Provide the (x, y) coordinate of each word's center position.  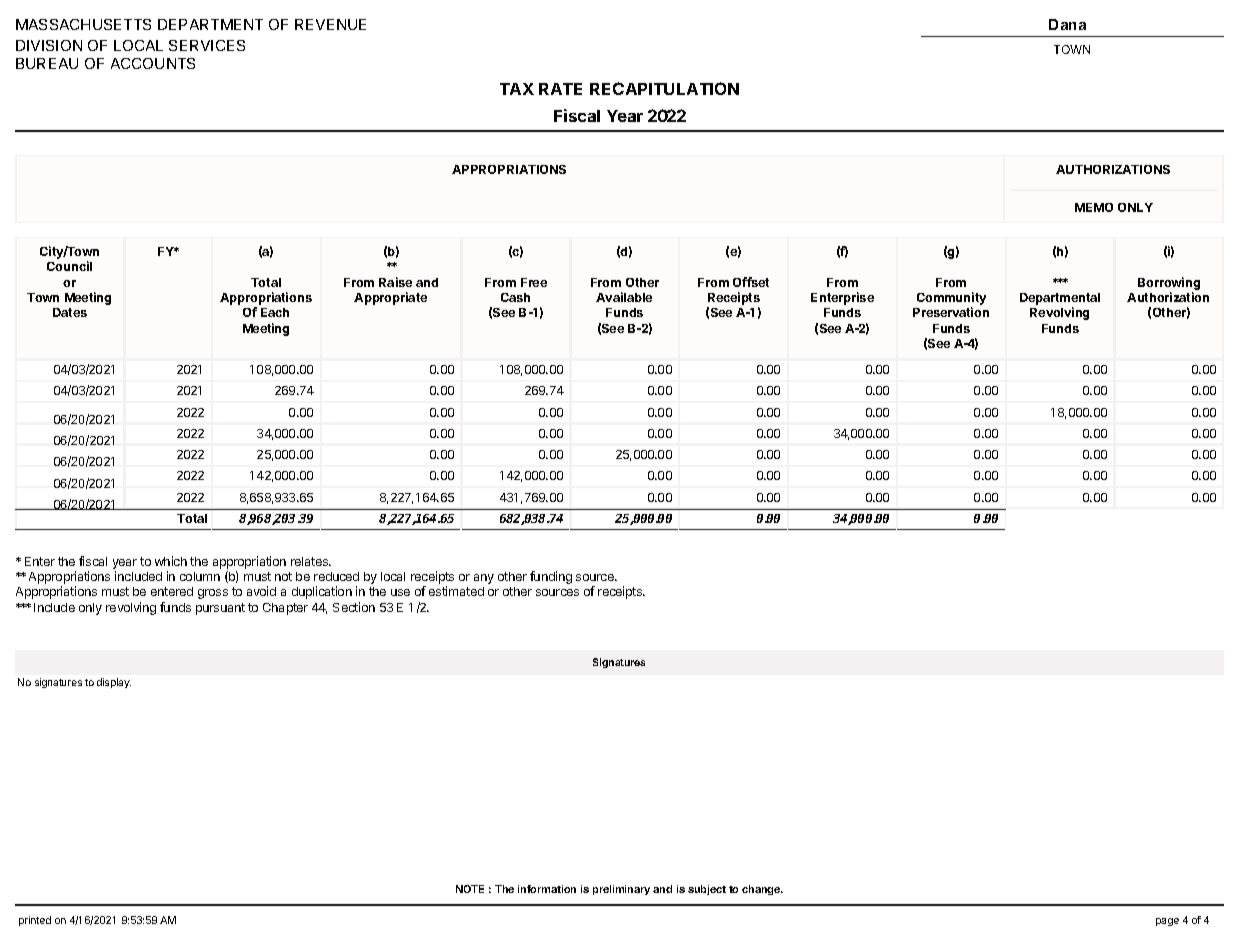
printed (35, 921)
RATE (560, 89)
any (484, 579)
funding (551, 577)
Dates (70, 312)
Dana (1067, 24)
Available (624, 297)
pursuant (220, 609)
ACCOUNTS (153, 63)
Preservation (951, 312)
